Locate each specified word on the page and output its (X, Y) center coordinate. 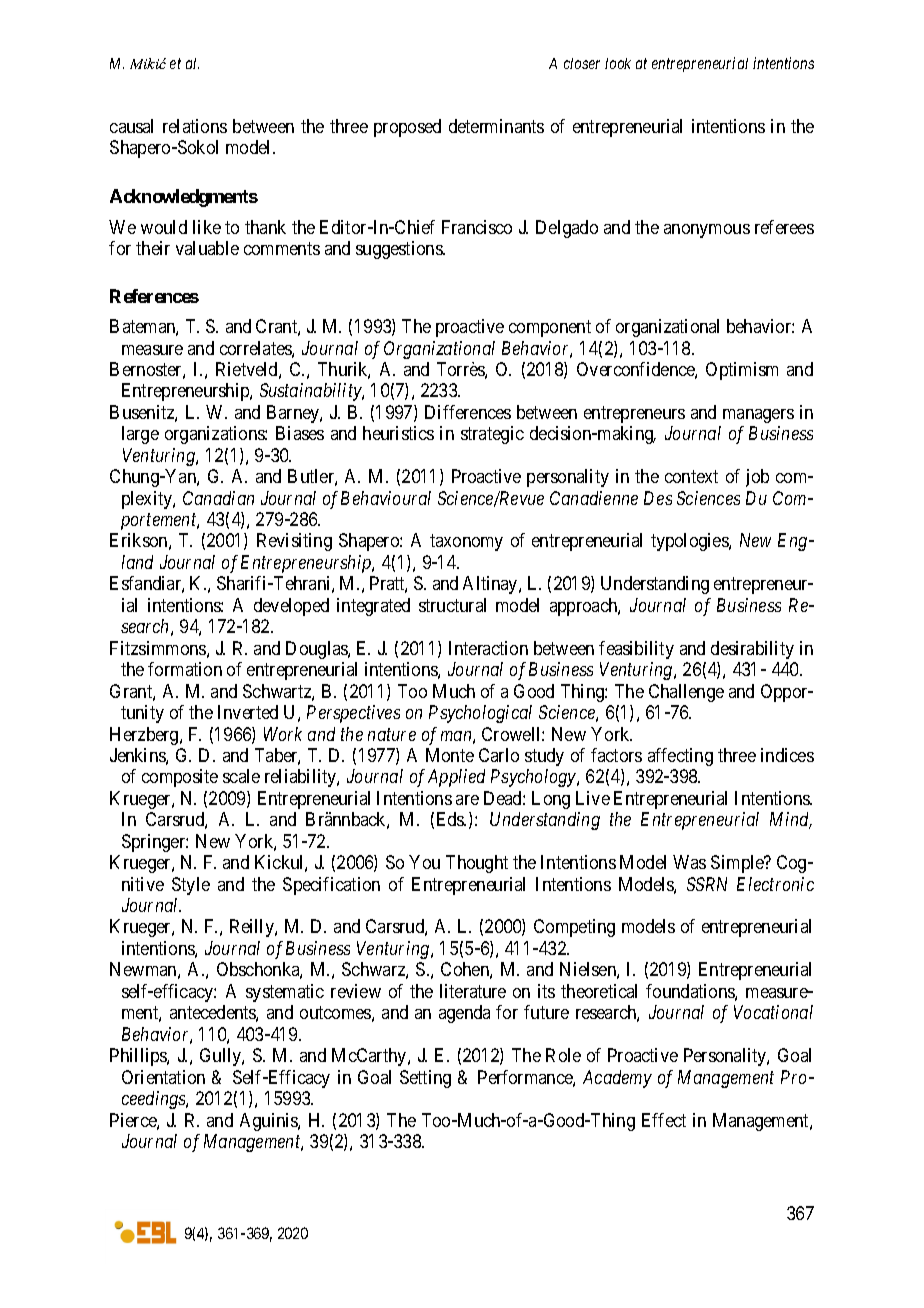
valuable (207, 248)
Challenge (686, 693)
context (691, 476)
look (618, 63)
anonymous (707, 231)
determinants (496, 126)
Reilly (253, 928)
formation (185, 669)
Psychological (480, 714)
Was (689, 862)
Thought (477, 864)
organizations (215, 435)
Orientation (163, 1077)
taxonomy (466, 543)
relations (195, 126)
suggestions (400, 250)
